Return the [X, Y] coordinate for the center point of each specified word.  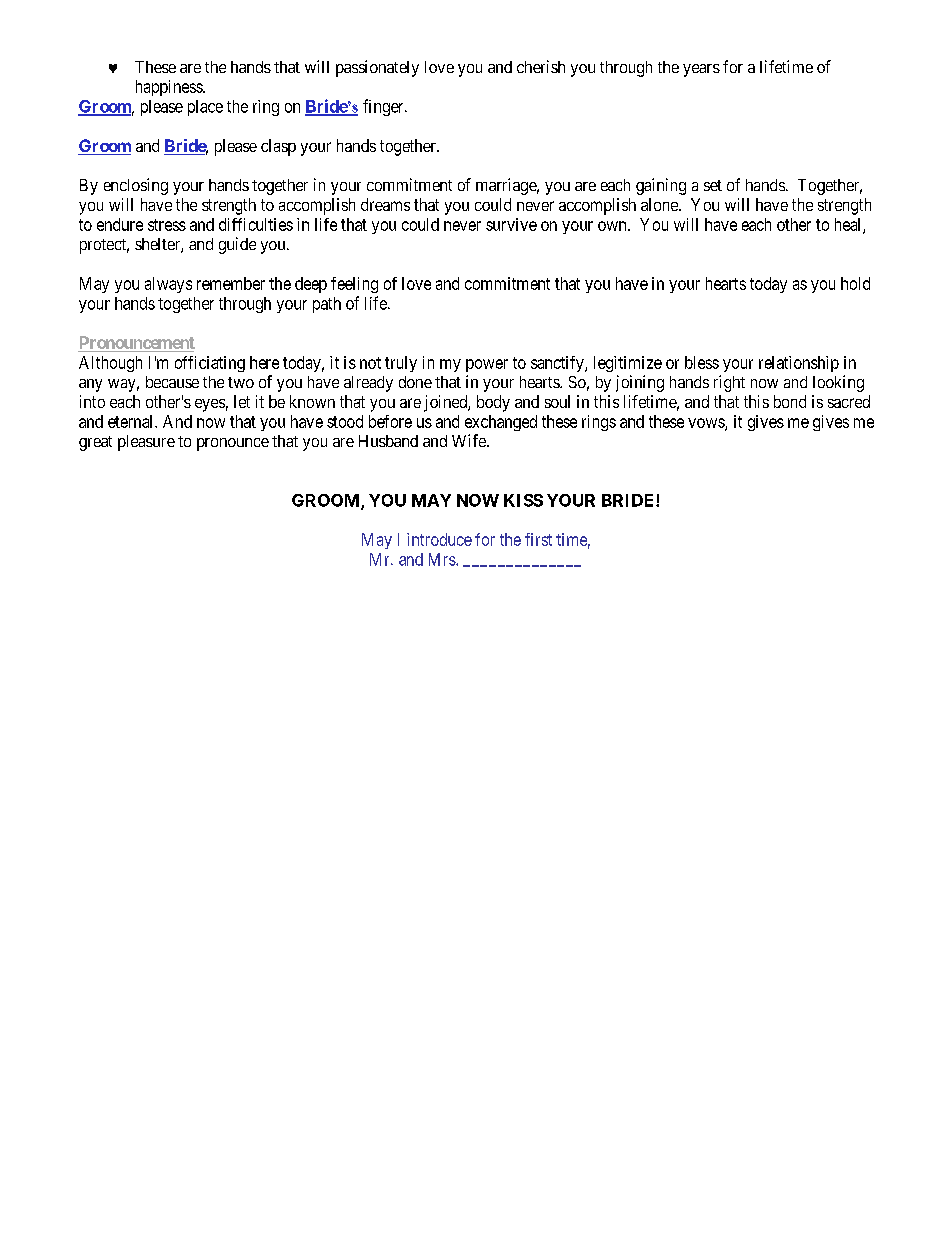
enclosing [136, 186]
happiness [170, 88]
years [701, 70]
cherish [541, 66]
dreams [385, 204]
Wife [470, 440]
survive [511, 224]
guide [237, 245]
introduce [439, 539]
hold [855, 283]
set [713, 185]
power [487, 365]
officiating [210, 364]
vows [707, 424]
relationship [799, 364]
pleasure [146, 443]
